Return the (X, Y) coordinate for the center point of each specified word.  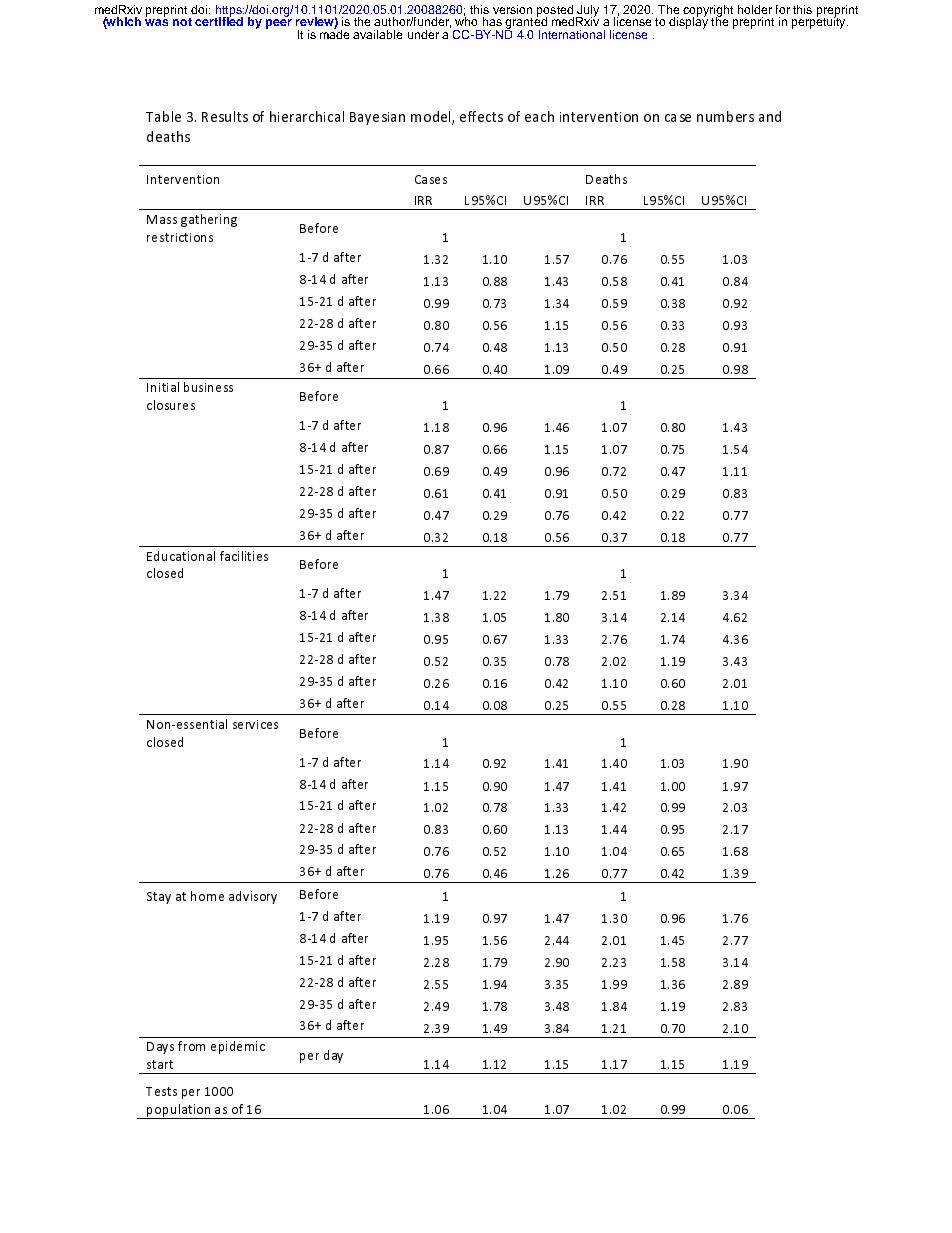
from (191, 1046)
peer (279, 24)
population (179, 1111)
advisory (253, 897)
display (688, 22)
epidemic (238, 1047)
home (207, 896)
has (492, 21)
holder (755, 9)
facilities (244, 556)
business (208, 387)
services (255, 724)
